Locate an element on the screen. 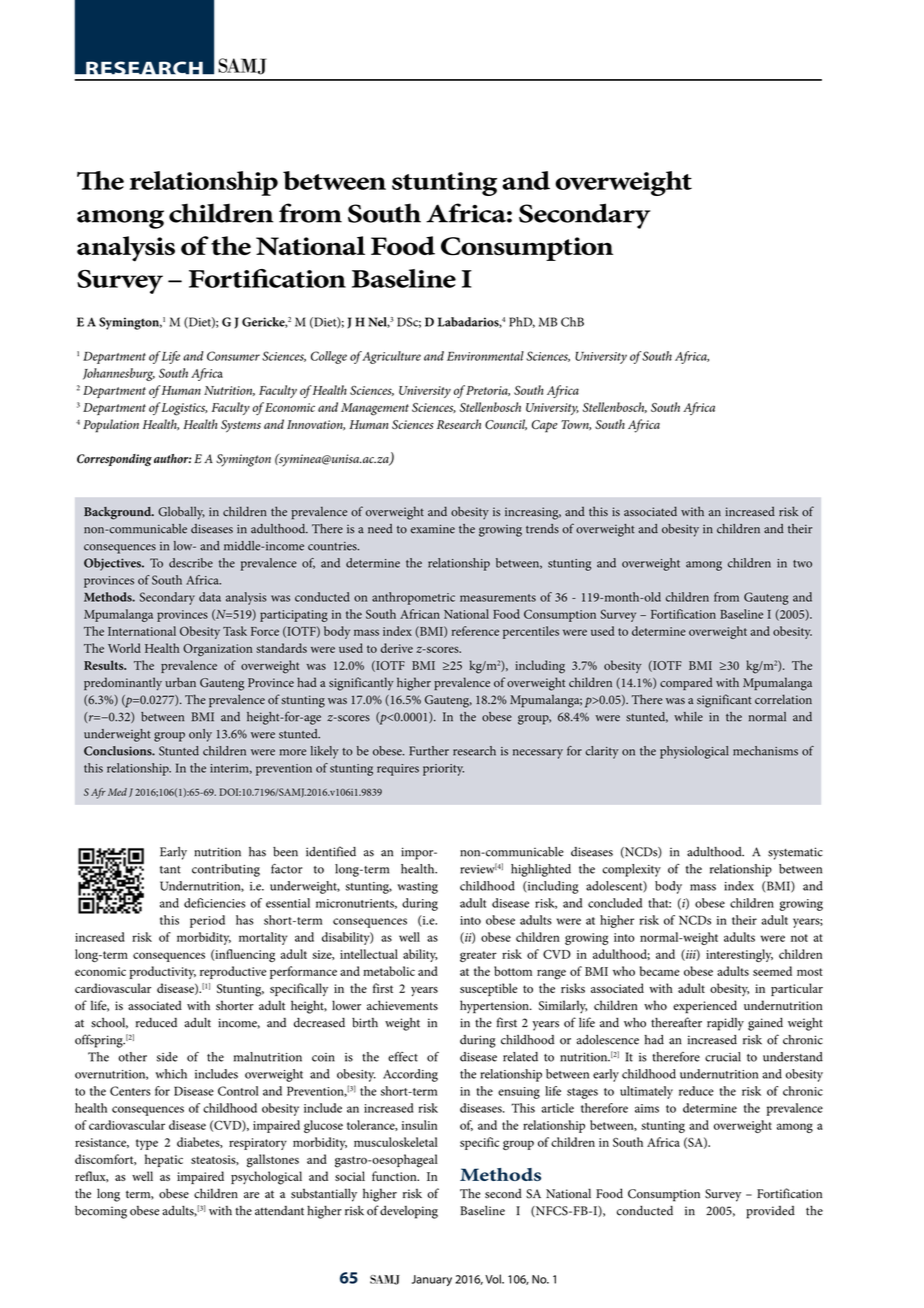 The width and height of the screenshot is (924, 1308). systematic is located at coordinates (795, 853).
